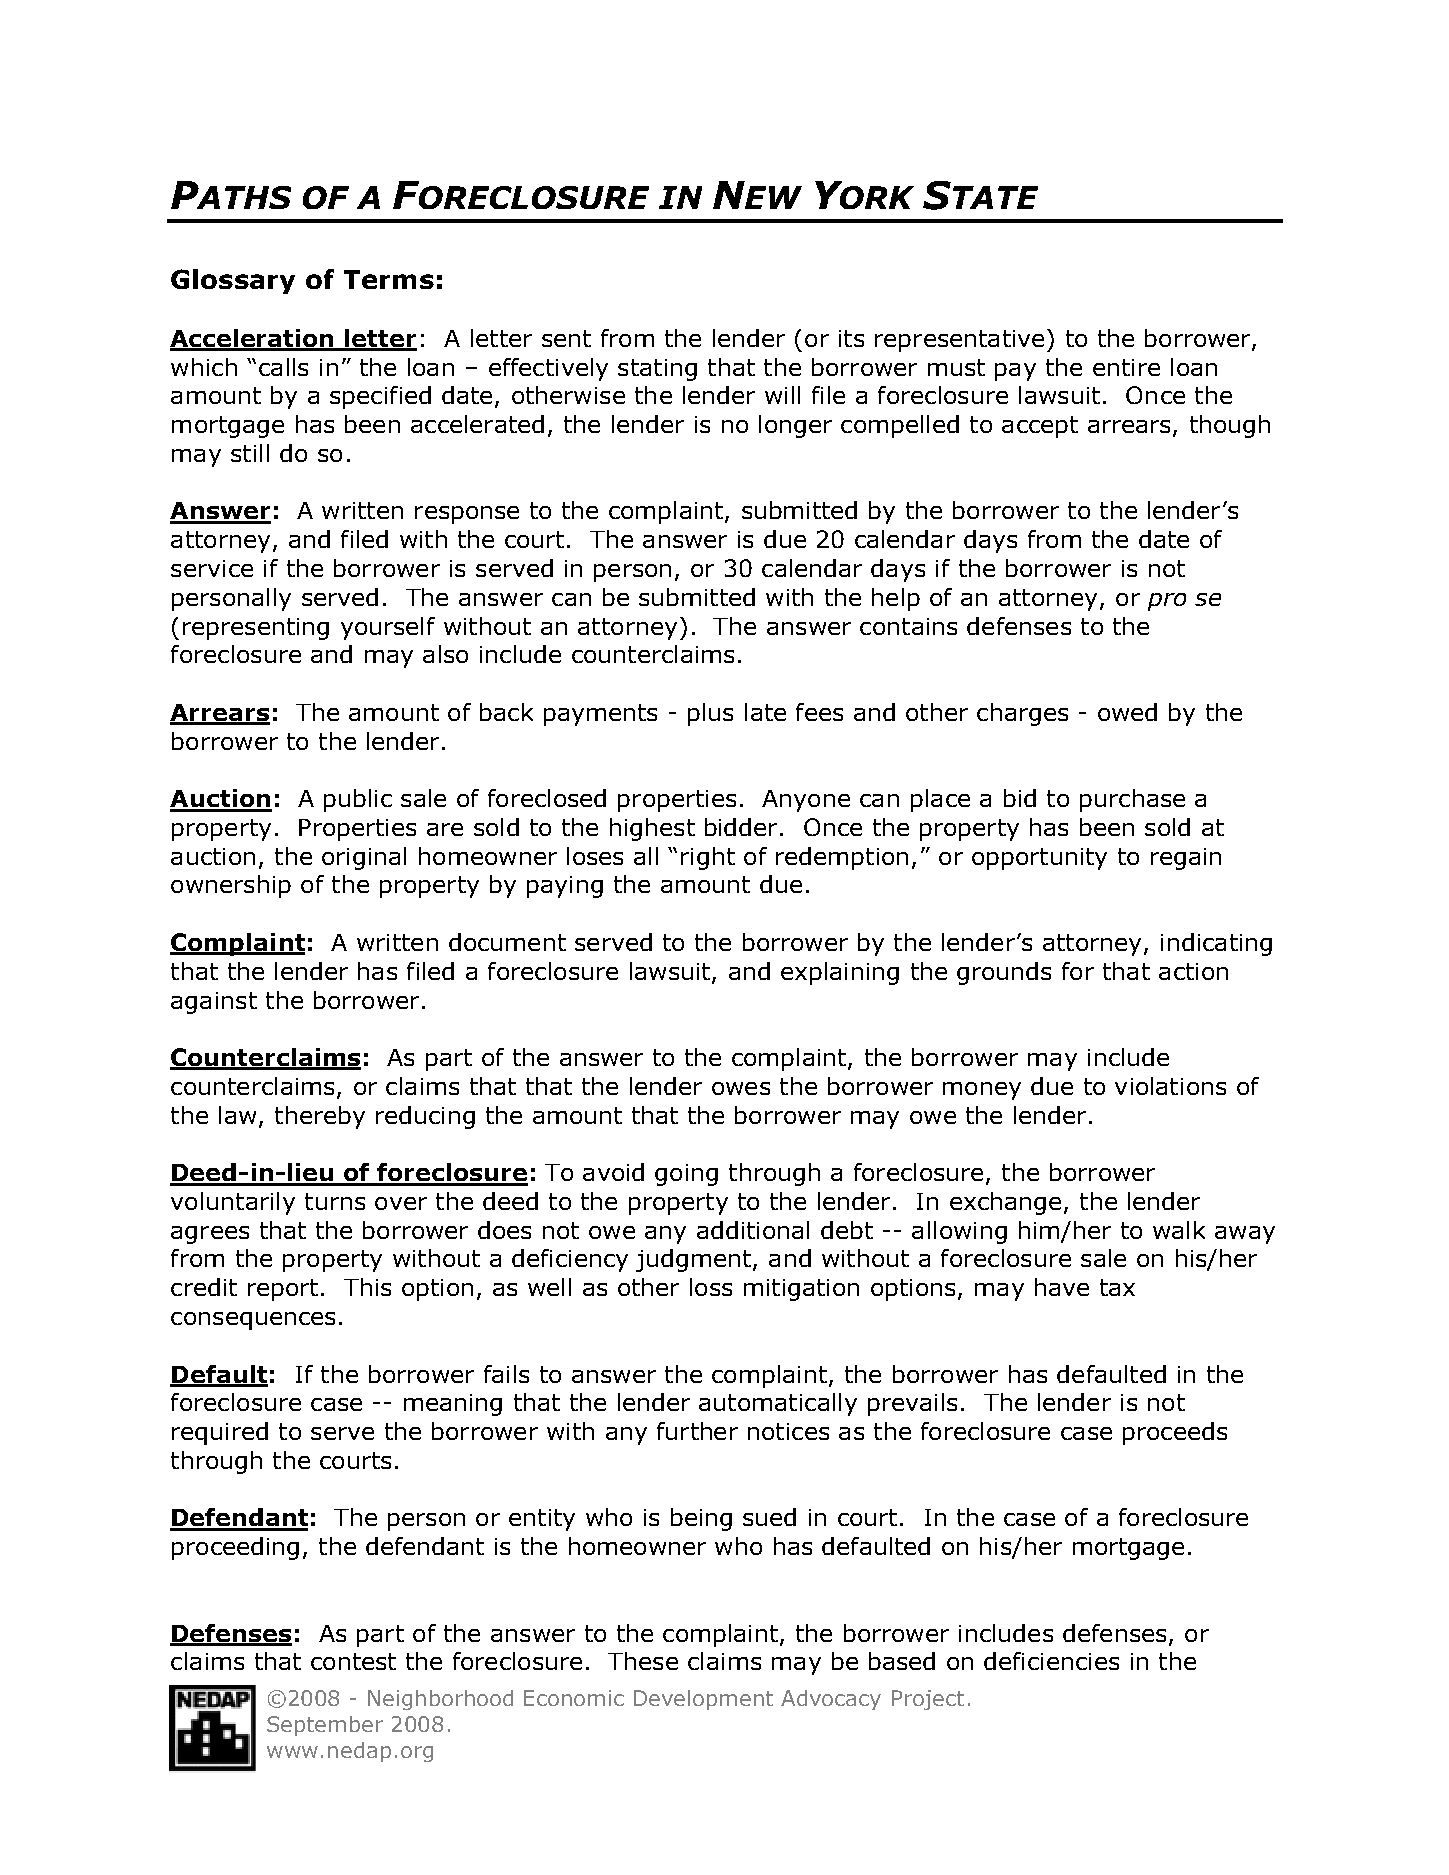 Image resolution: width=1449 pixels, height=1875 pixels. What do you see at coordinates (1117, 1287) in the document?
I see `tax` at bounding box center [1117, 1287].
